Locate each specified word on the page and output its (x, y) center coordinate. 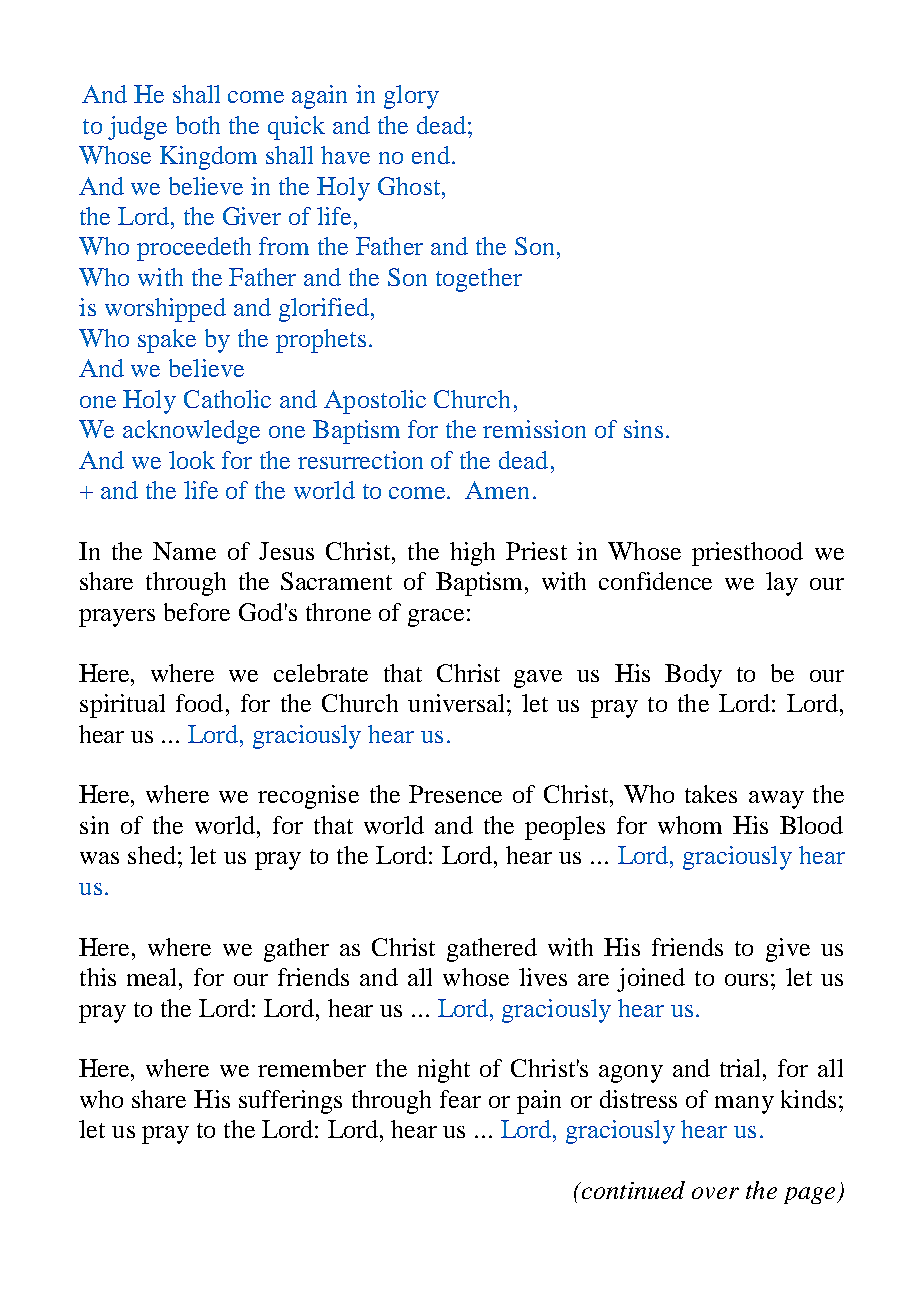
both (198, 125)
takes (711, 794)
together (479, 280)
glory (411, 97)
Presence (455, 794)
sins (643, 429)
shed (152, 855)
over (715, 1193)
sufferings (290, 1102)
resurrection (360, 460)
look (192, 460)
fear (460, 1099)
